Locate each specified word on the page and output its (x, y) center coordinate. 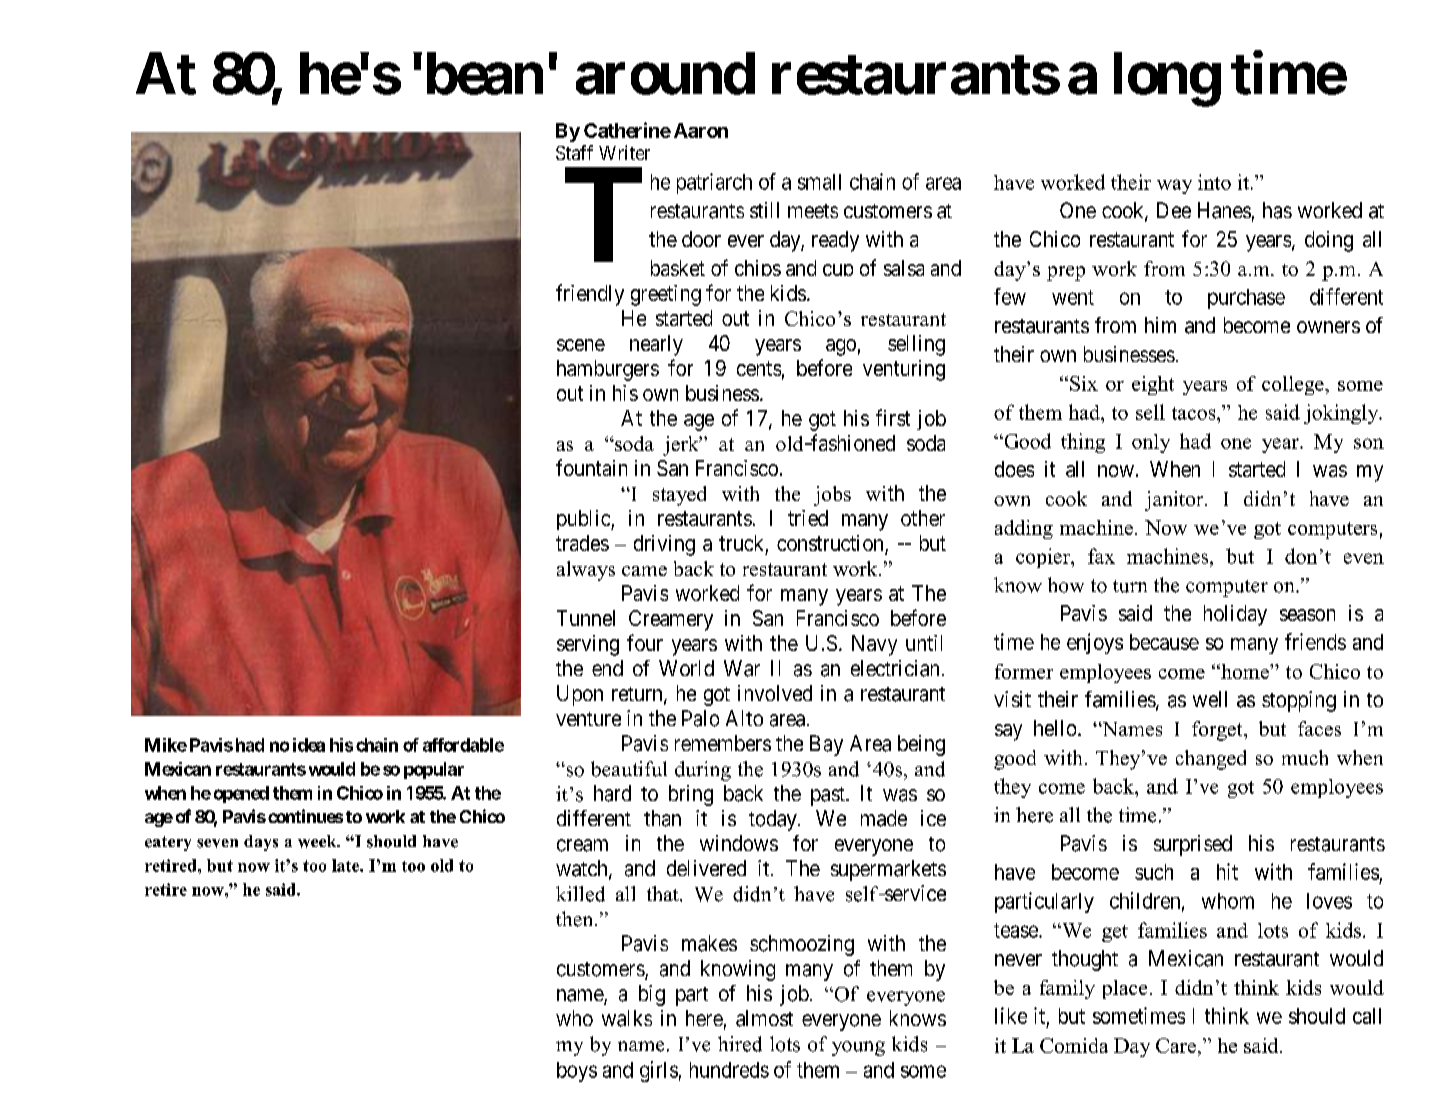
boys (577, 1072)
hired (740, 1044)
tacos (1195, 413)
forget (1218, 731)
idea (309, 745)
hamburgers (608, 370)
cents (759, 368)
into (1214, 182)
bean (485, 74)
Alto (744, 718)
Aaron (701, 130)
